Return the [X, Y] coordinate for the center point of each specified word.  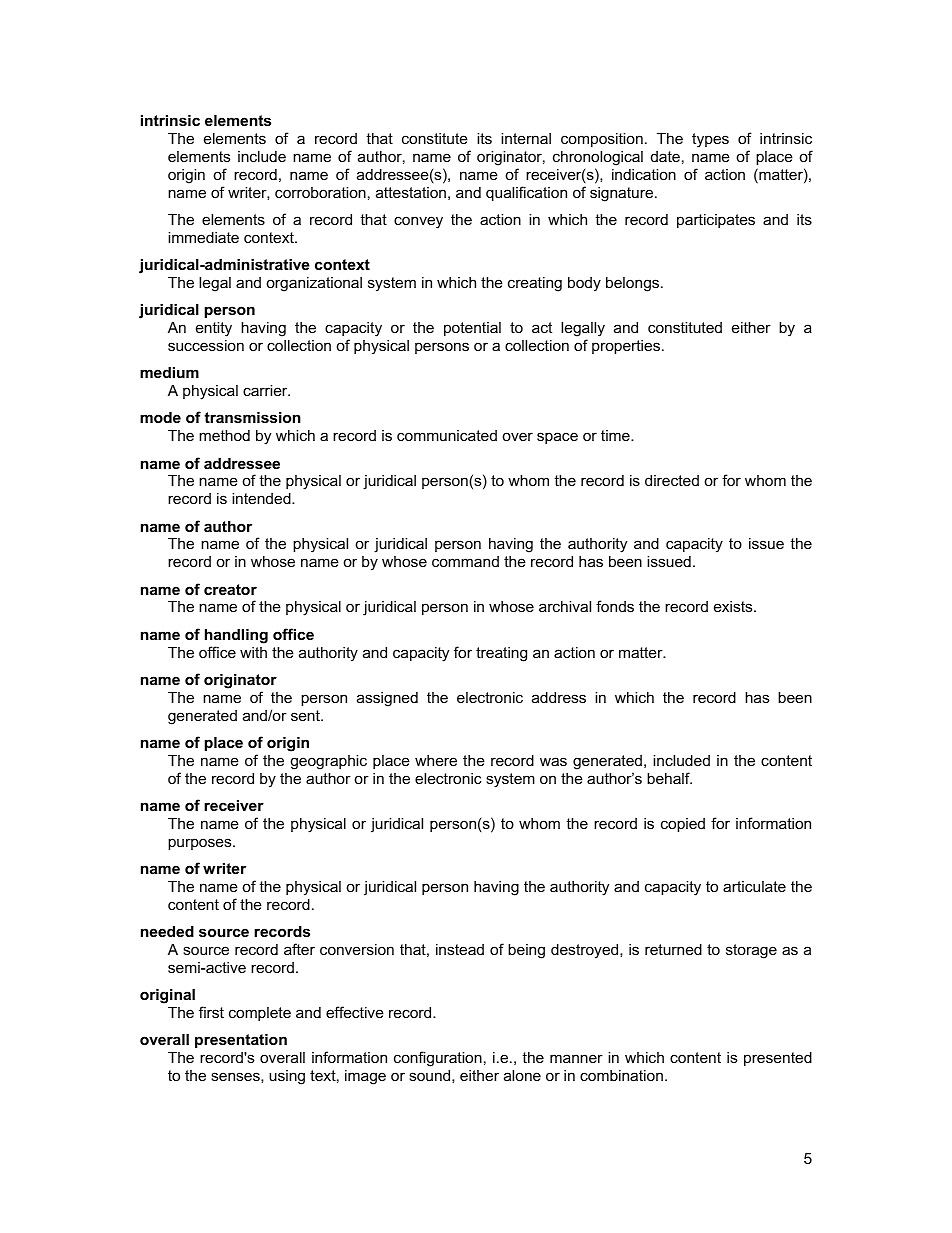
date [665, 156]
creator [230, 589]
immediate [203, 237]
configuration [438, 1059]
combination [621, 1075]
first [211, 1012]
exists [734, 606]
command [465, 561]
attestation [411, 192]
